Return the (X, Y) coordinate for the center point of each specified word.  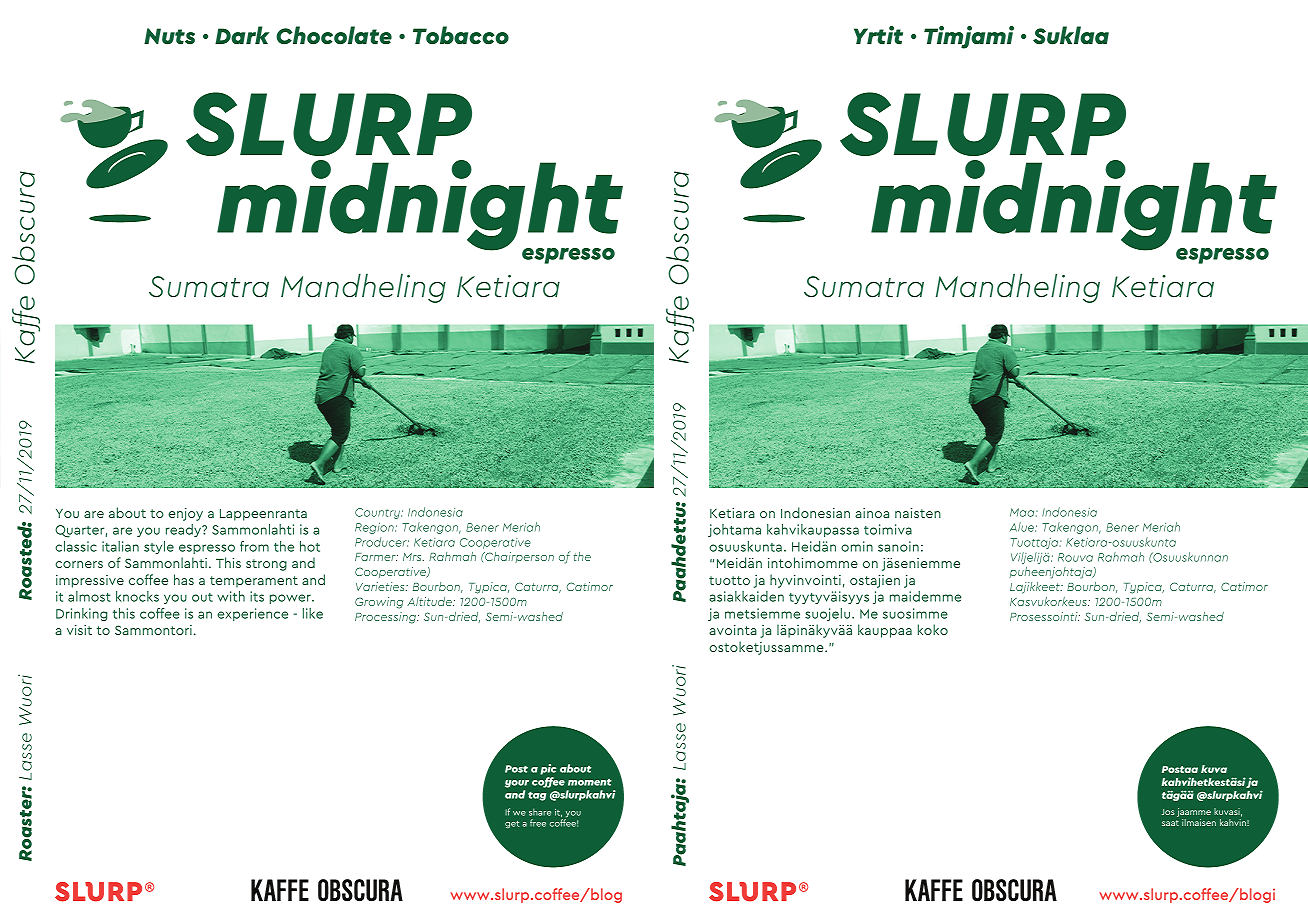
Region (375, 528)
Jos (1168, 812)
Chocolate (334, 35)
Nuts (169, 36)
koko (933, 629)
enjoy (185, 514)
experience (252, 614)
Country (378, 513)
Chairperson (518, 557)
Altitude (430, 601)
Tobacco (461, 35)
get (512, 824)
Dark (242, 35)
